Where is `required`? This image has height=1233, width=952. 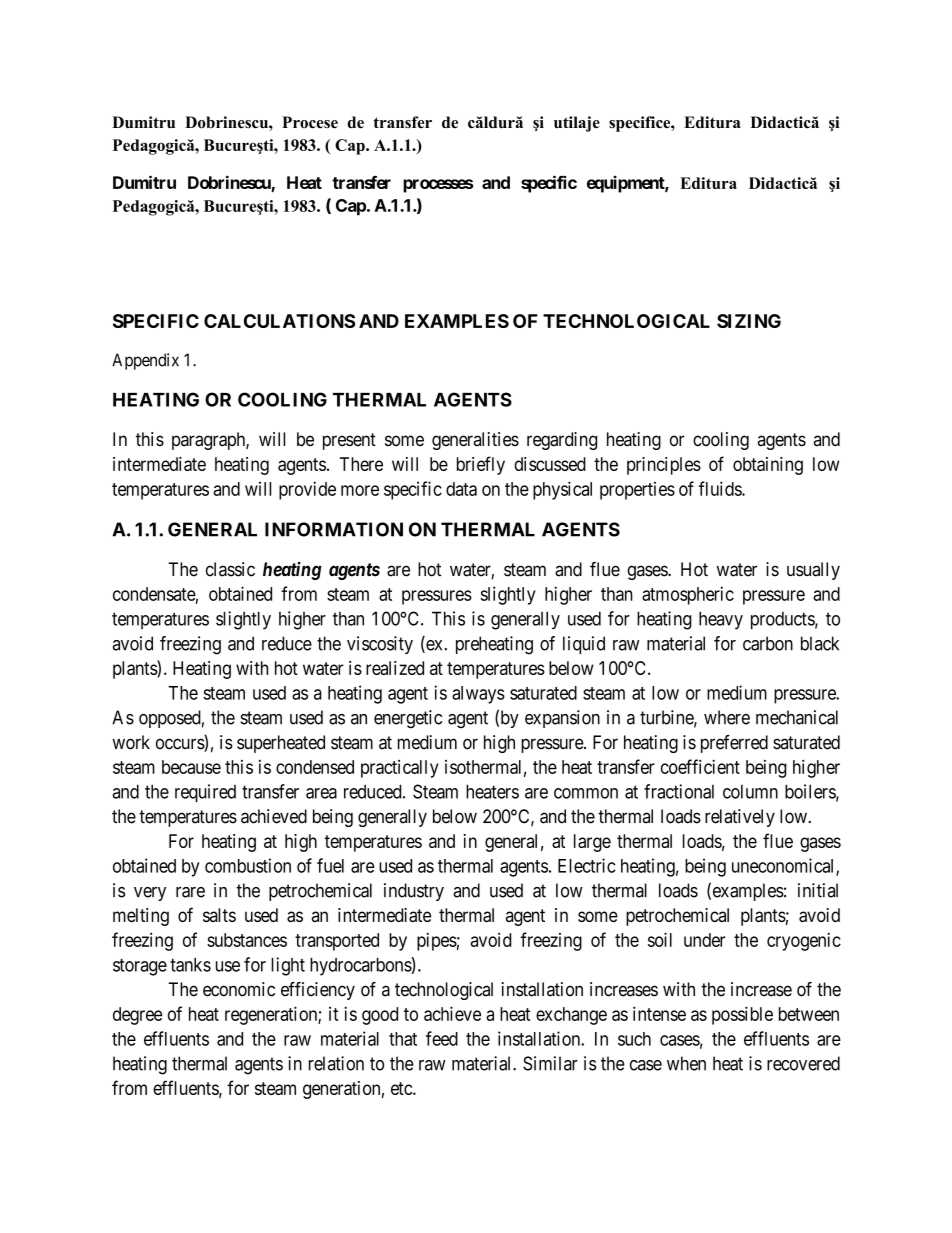
required is located at coordinates (205, 793).
